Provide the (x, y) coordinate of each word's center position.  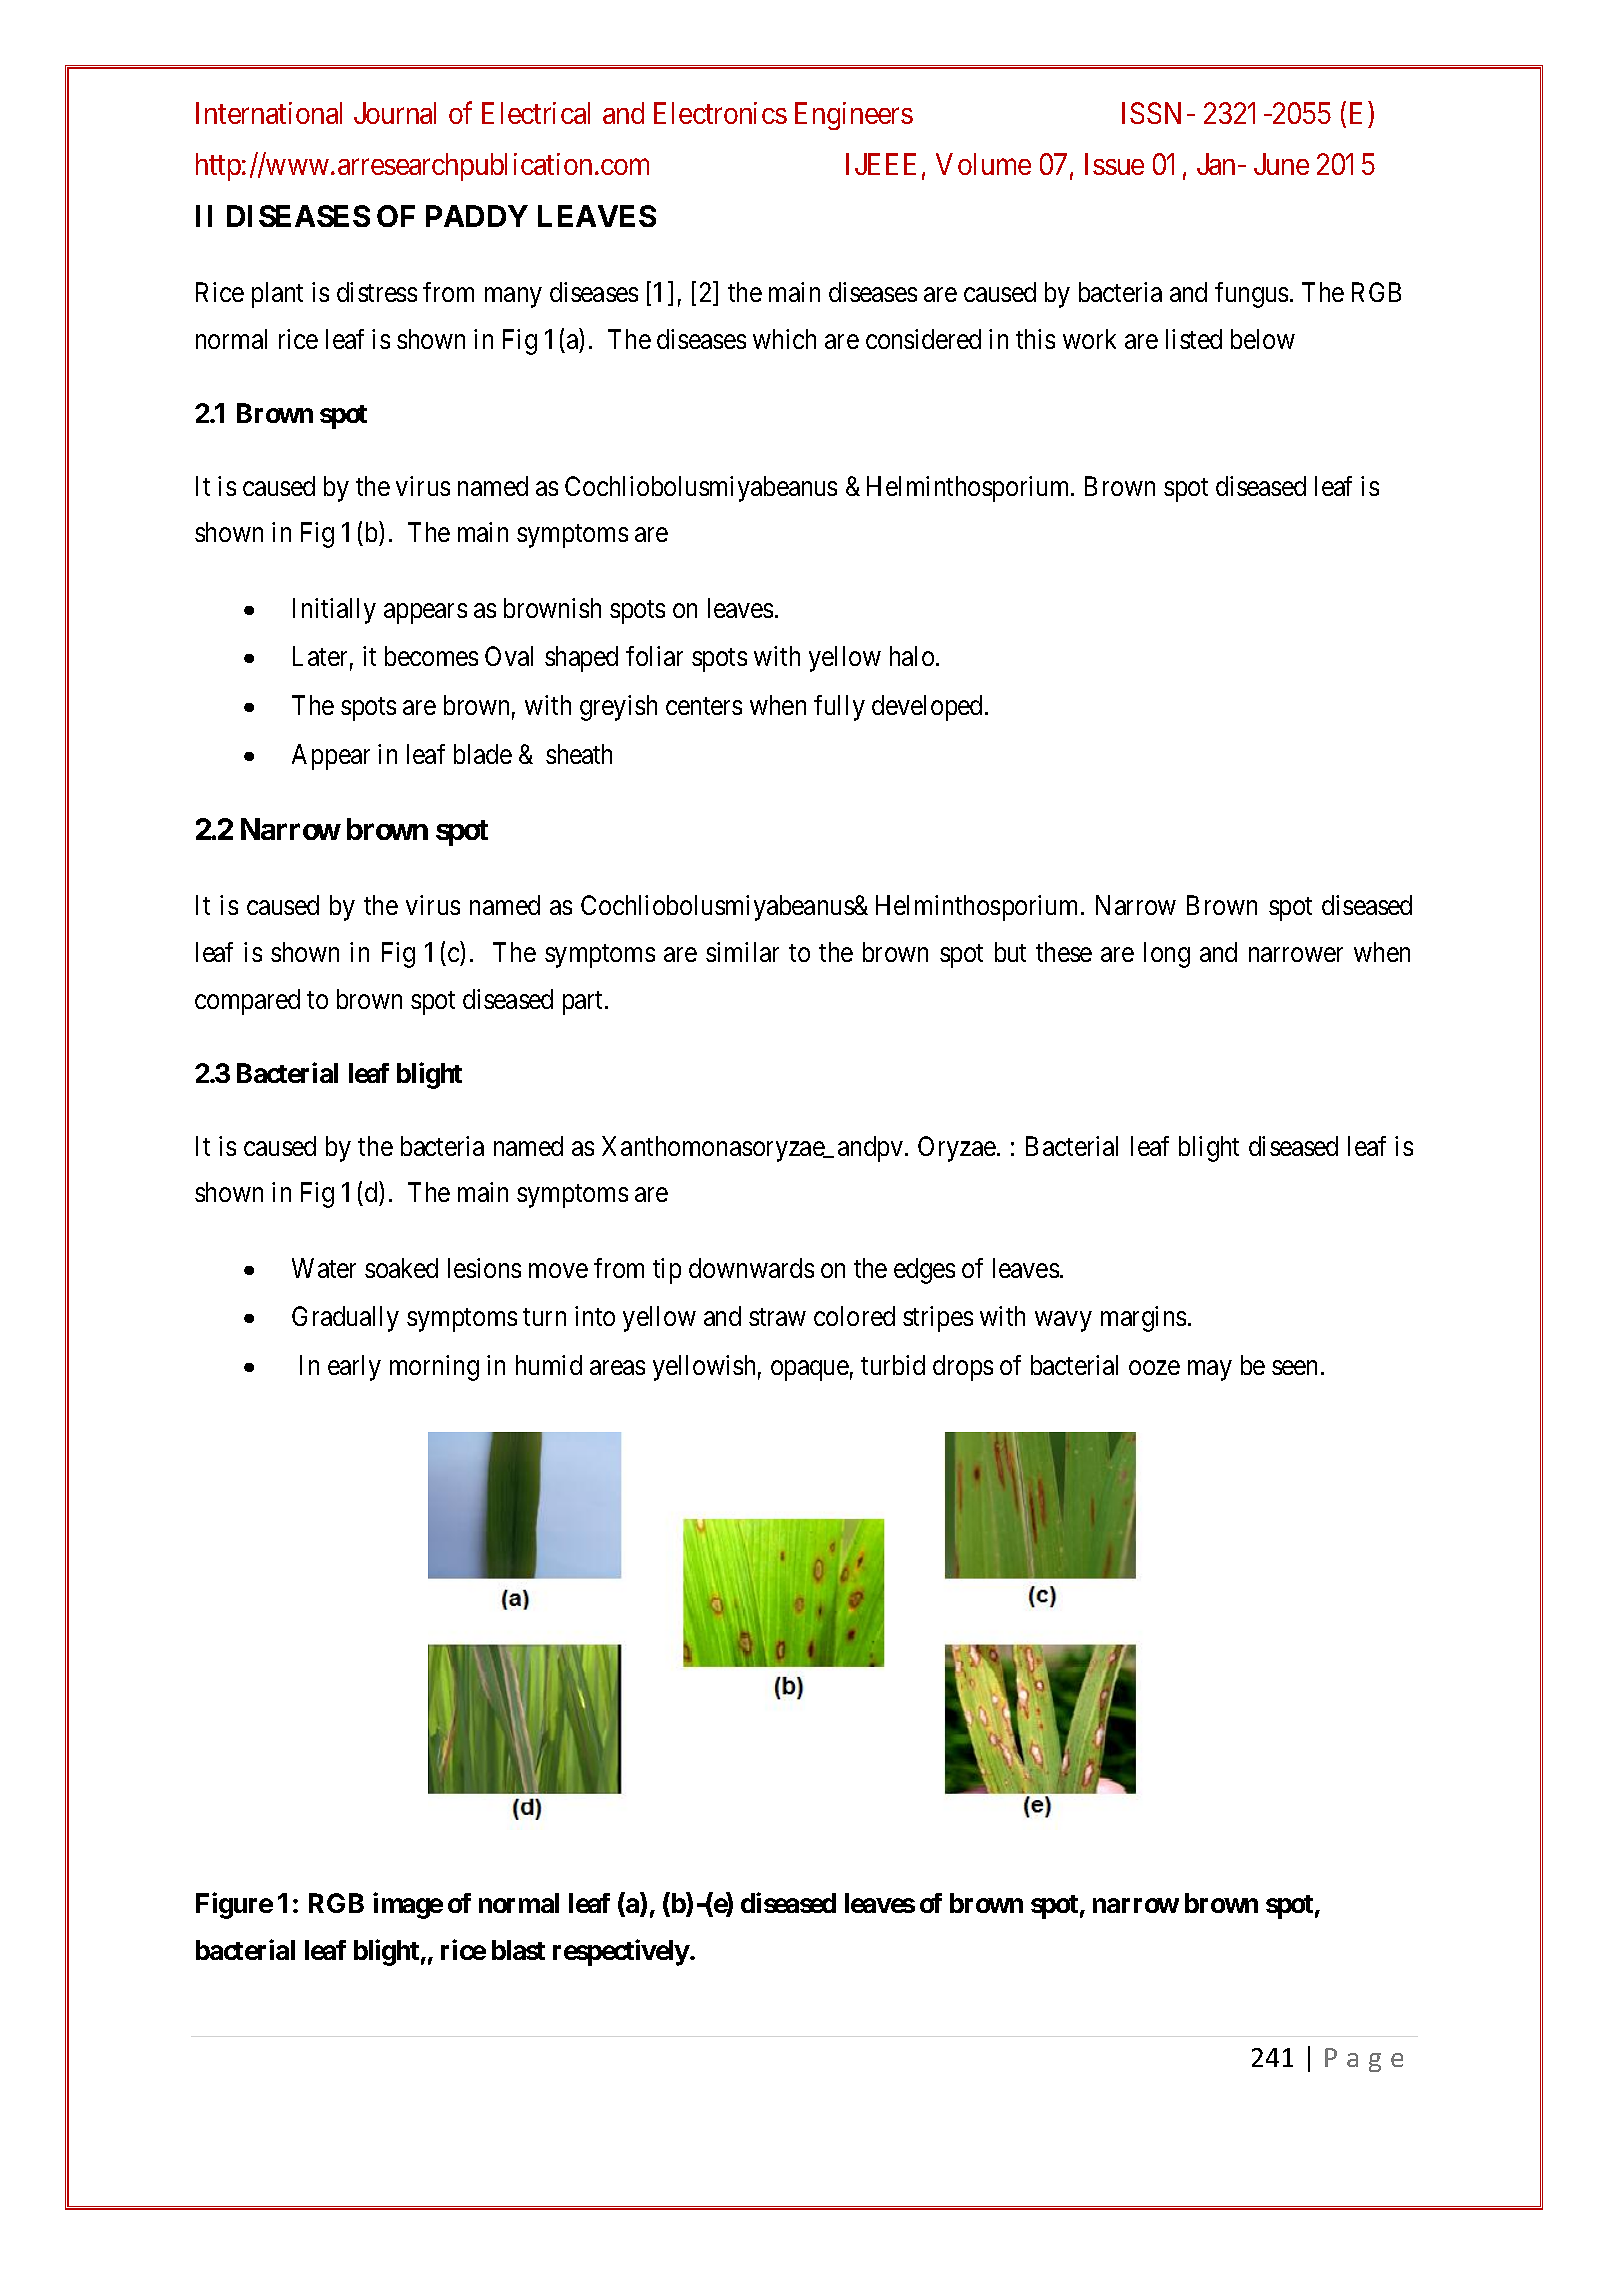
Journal (395, 113)
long (1167, 955)
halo (912, 656)
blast (518, 1950)
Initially (334, 611)
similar (742, 952)
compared (247, 1002)
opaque (810, 1371)
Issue (1114, 164)
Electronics (720, 113)
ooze (1154, 1368)
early (354, 1368)
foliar (654, 656)
